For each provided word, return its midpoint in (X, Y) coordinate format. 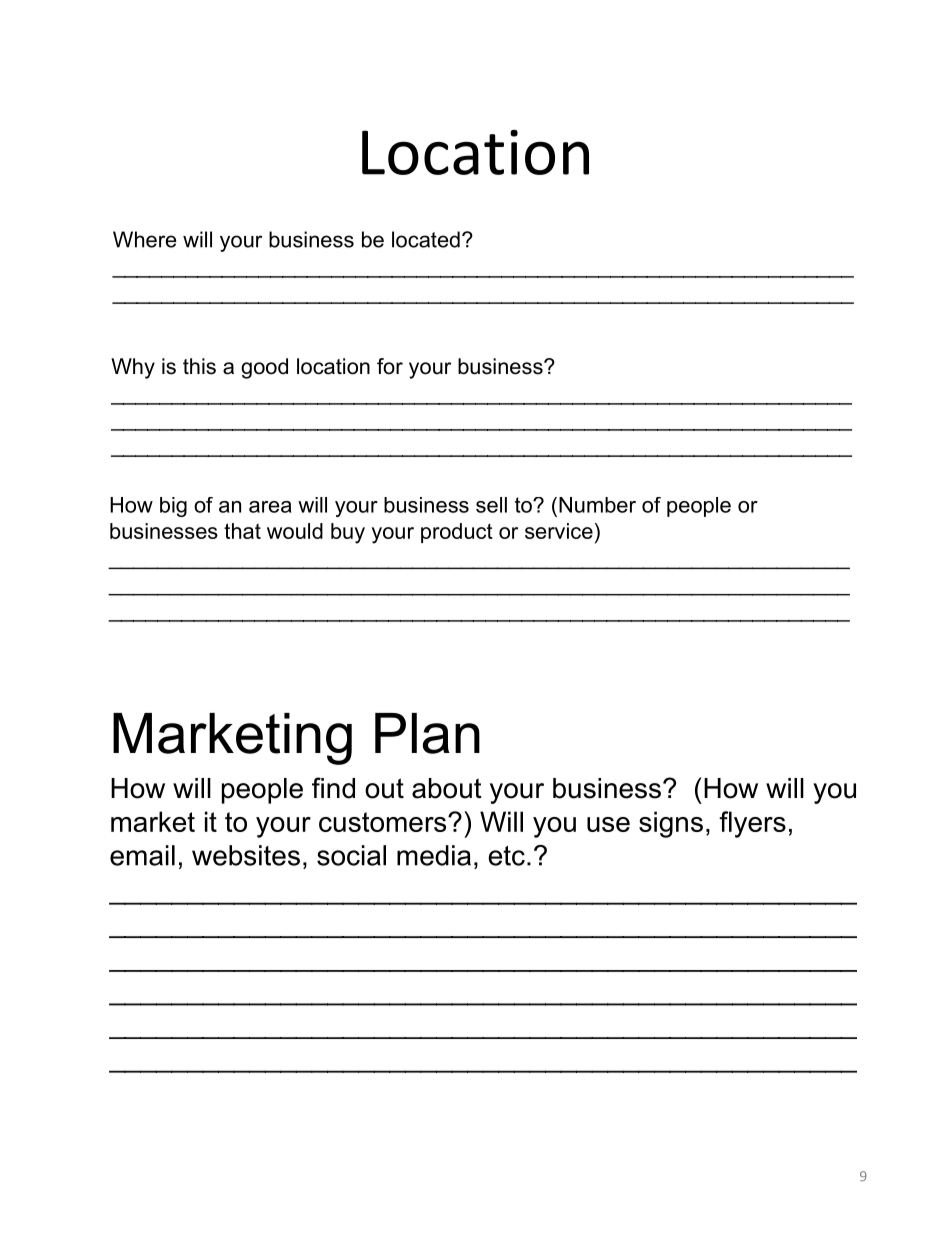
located (426, 239)
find (333, 788)
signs (671, 824)
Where (145, 239)
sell (491, 505)
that (242, 531)
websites (246, 855)
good (264, 368)
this (199, 366)
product (457, 533)
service (559, 531)
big (173, 507)
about (447, 788)
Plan (427, 733)
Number (597, 505)
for (390, 366)
